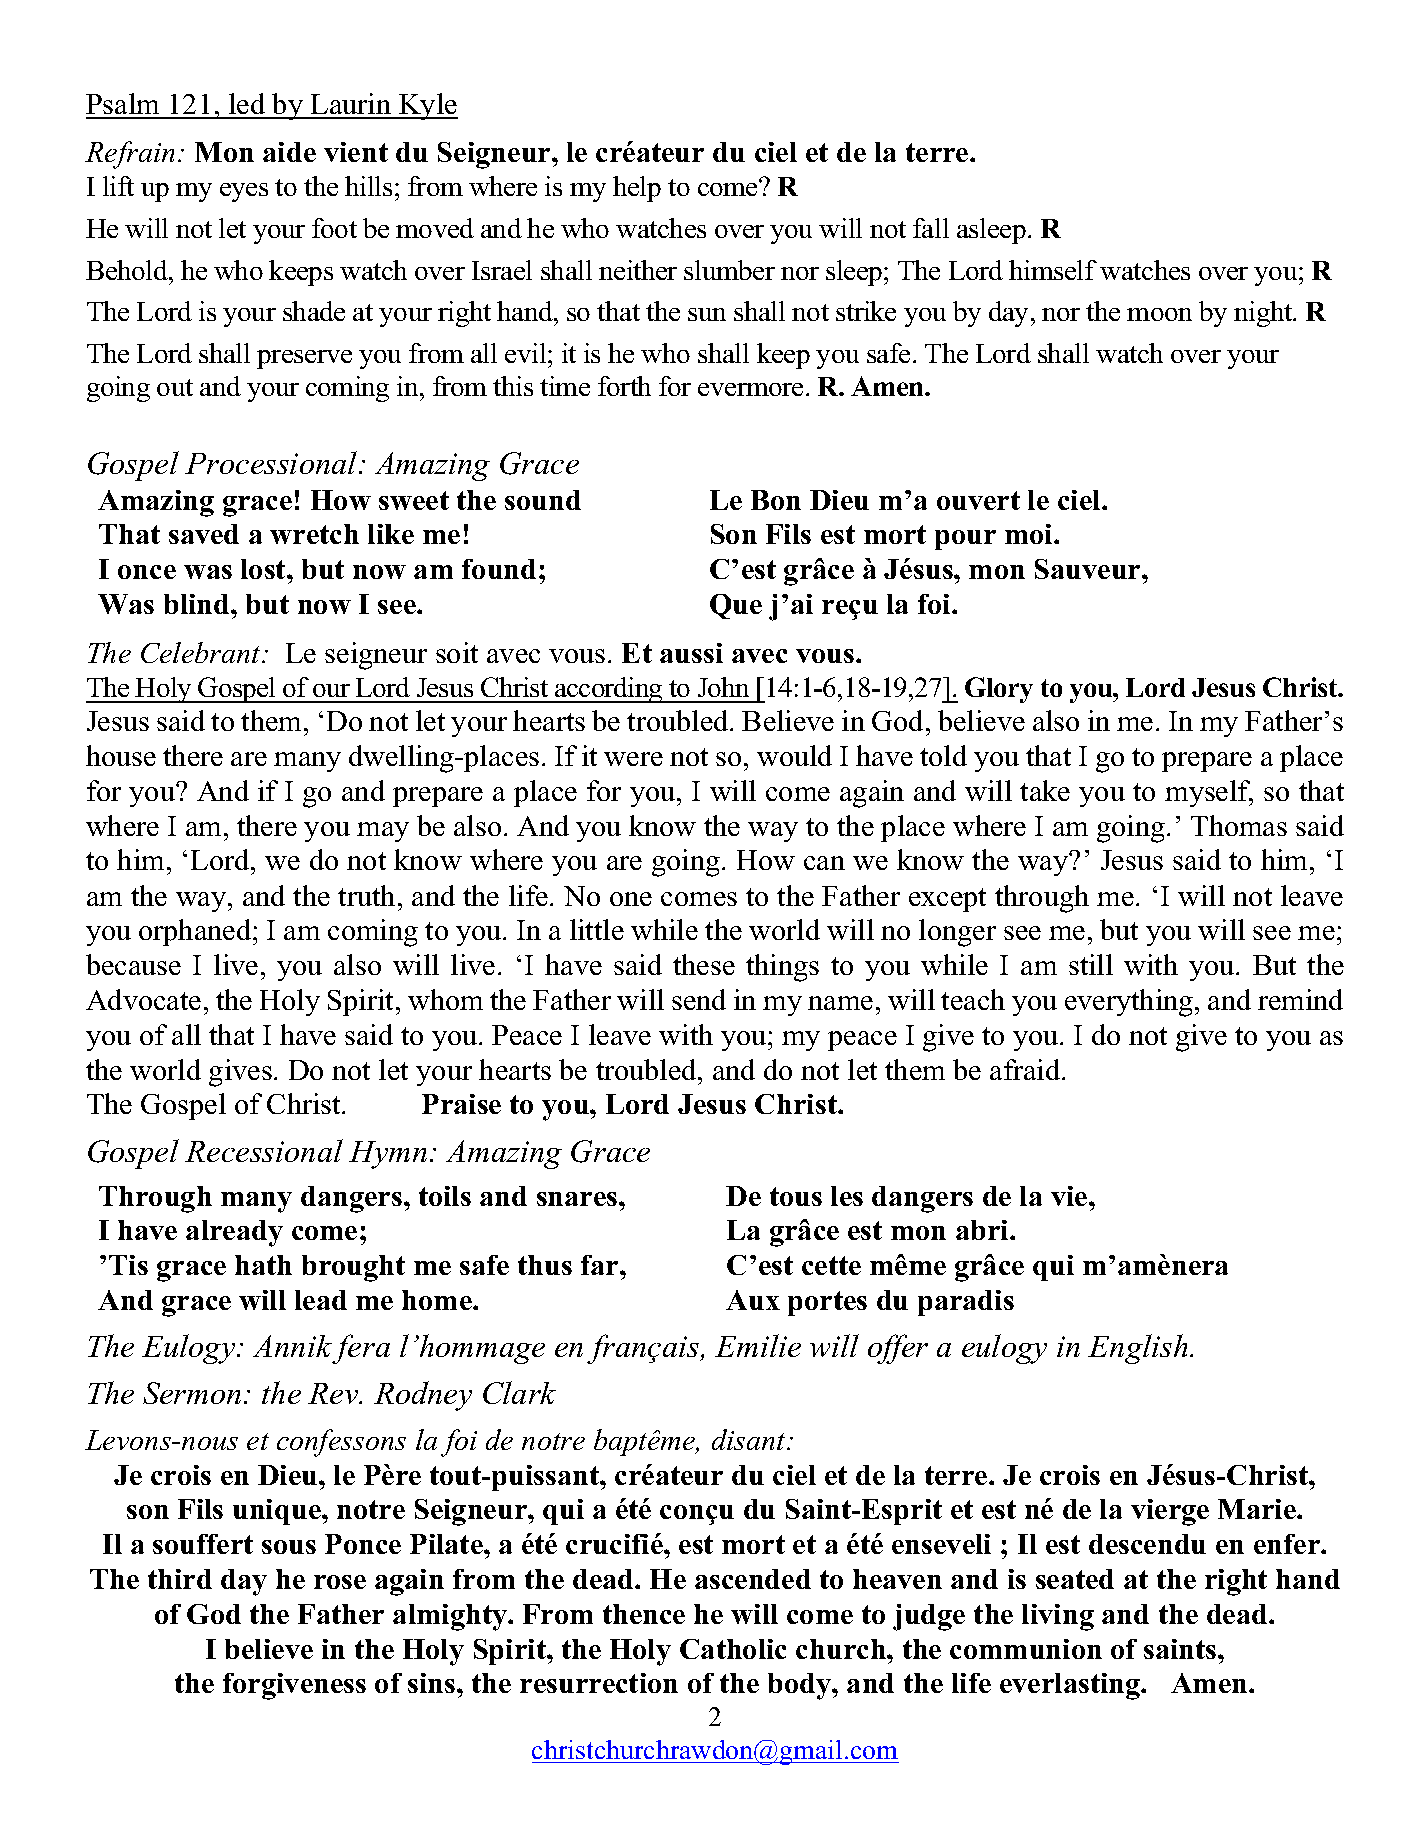 The width and height of the screenshot is (1426, 1846). Describe the element at coordinates (631, 899) in the screenshot. I see `one` at that location.
